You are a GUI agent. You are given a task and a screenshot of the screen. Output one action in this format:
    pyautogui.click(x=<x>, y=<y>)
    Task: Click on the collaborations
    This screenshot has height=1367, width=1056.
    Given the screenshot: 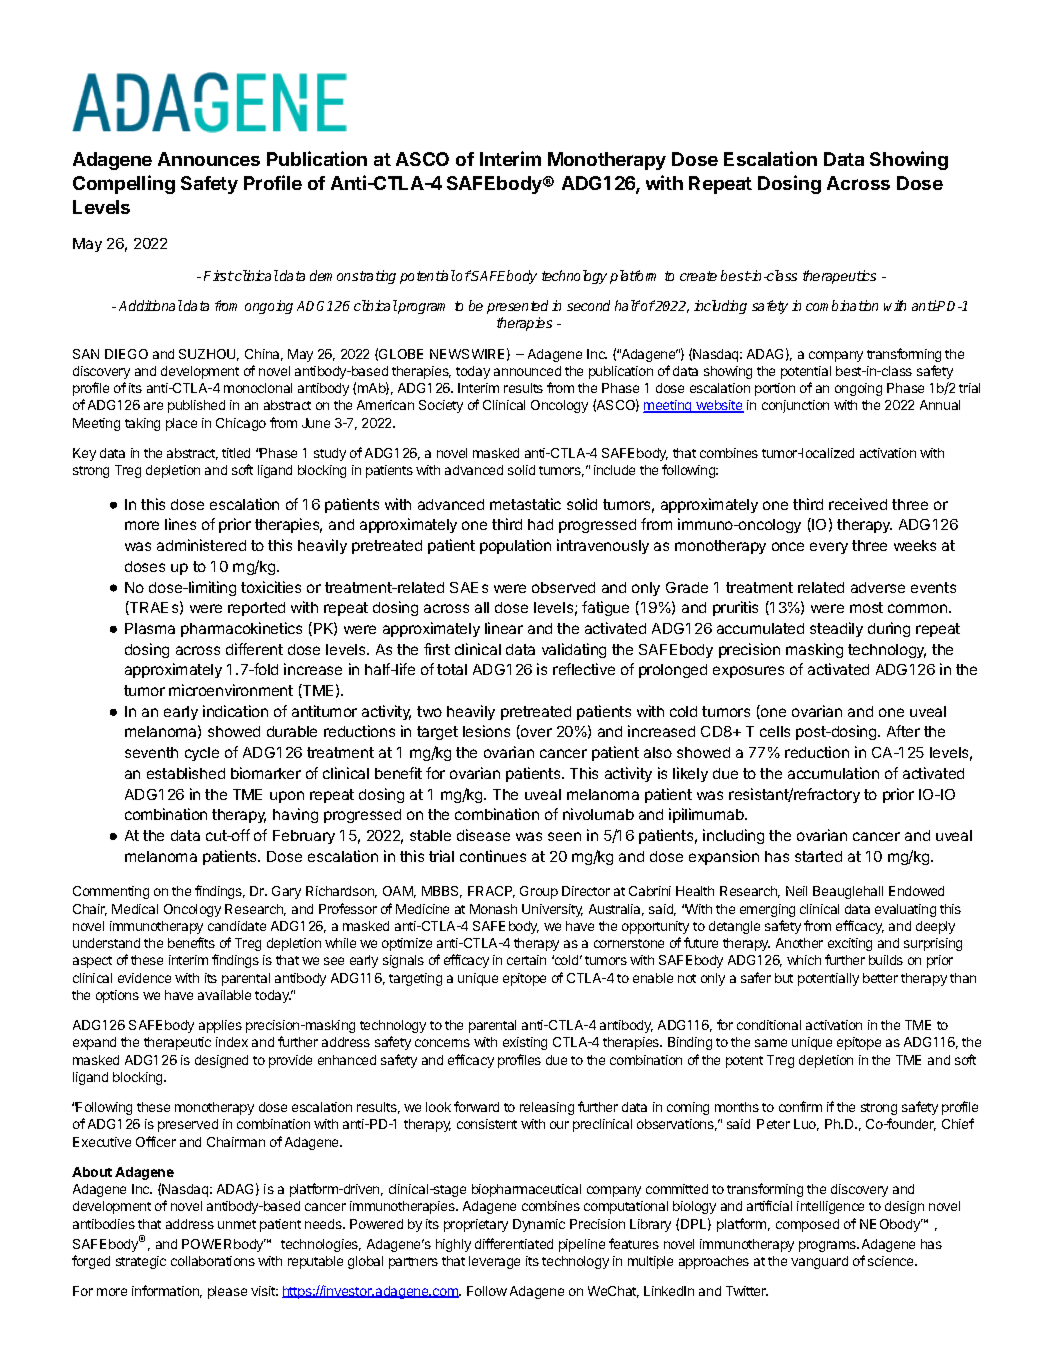 What is the action you would take?
    pyautogui.click(x=213, y=1261)
